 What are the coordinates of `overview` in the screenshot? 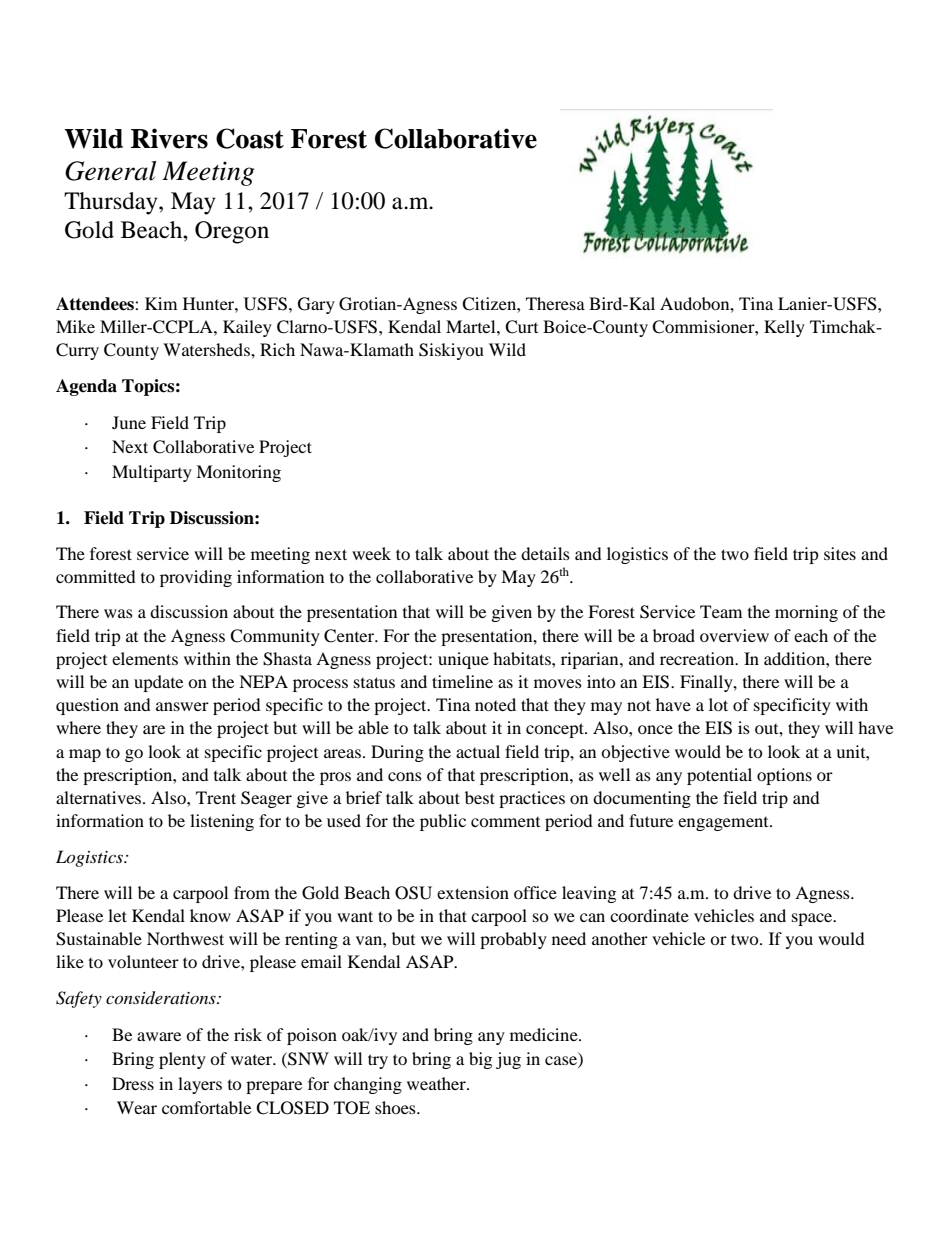 It's located at (734, 635).
